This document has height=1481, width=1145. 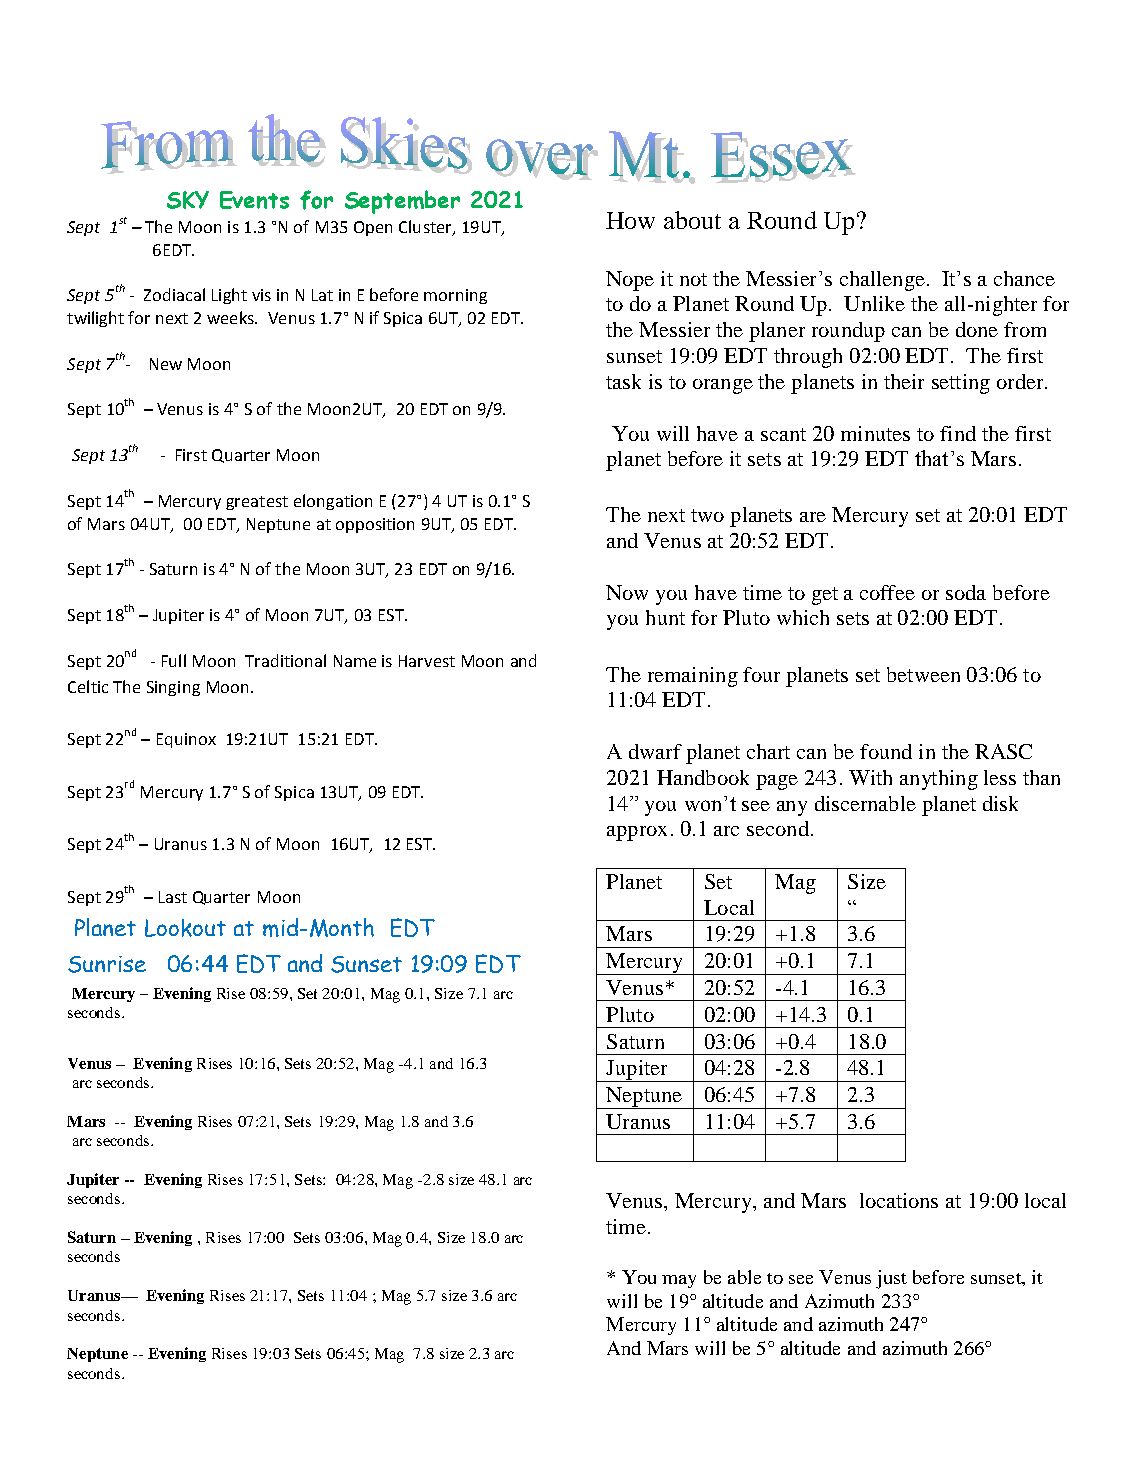 What do you see at coordinates (188, 200) in the document?
I see `SKY` at bounding box center [188, 200].
